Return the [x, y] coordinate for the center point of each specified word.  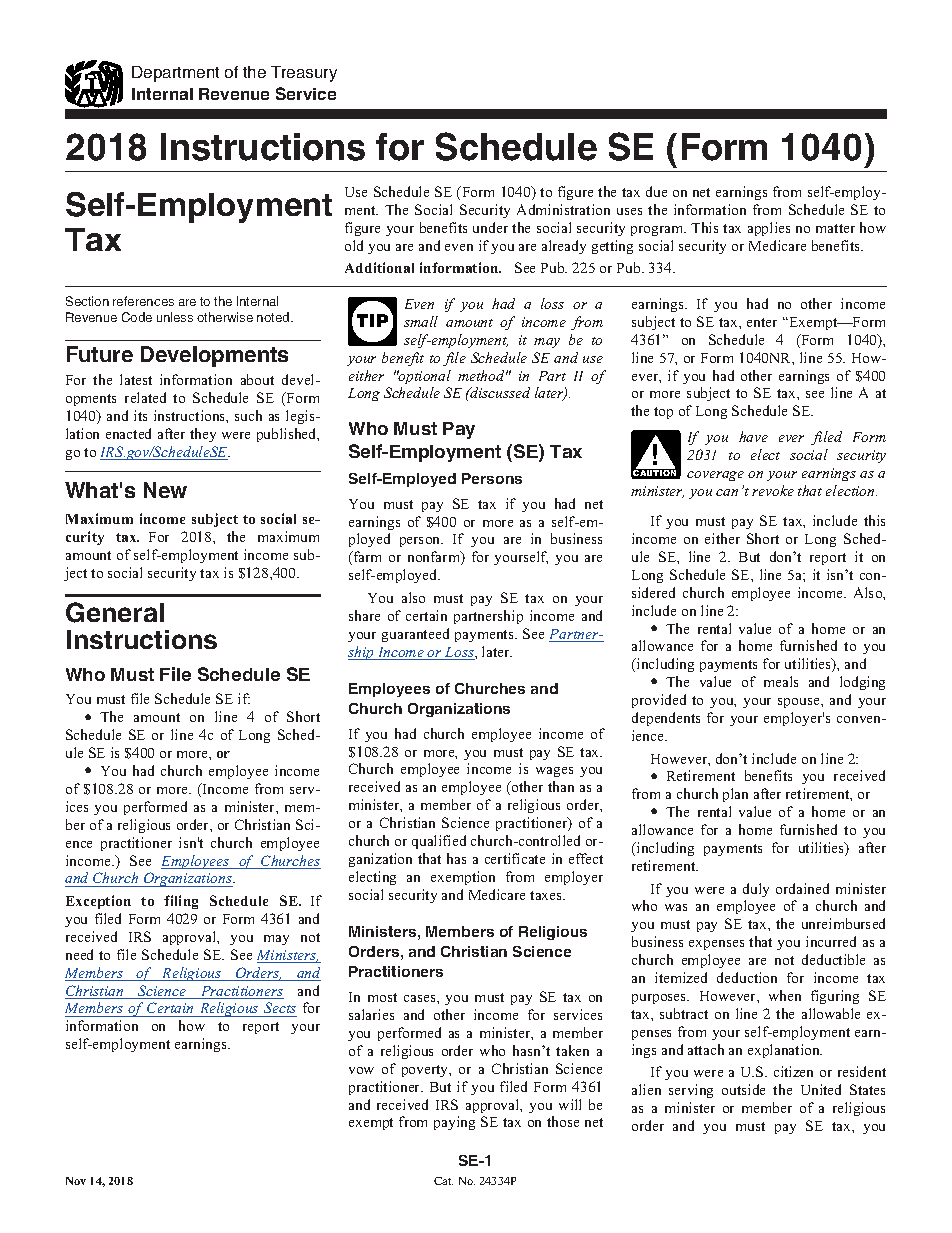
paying [454, 1123]
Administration [563, 209]
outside [743, 1089]
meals [781, 681]
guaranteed [415, 635]
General [115, 612]
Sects [279, 1009]
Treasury [304, 74]
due [656, 191]
